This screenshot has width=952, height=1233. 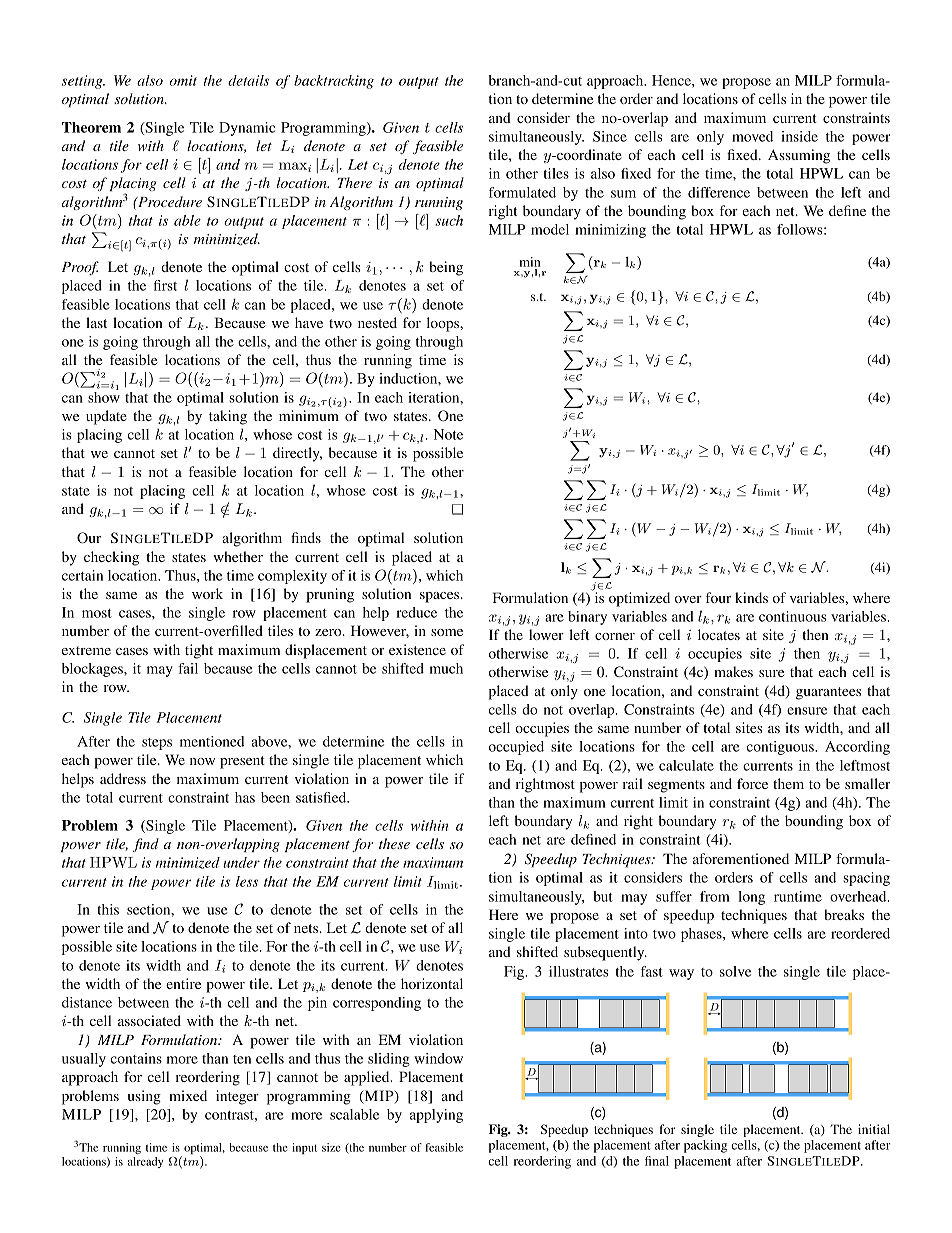 I want to click on inside, so click(x=799, y=136).
